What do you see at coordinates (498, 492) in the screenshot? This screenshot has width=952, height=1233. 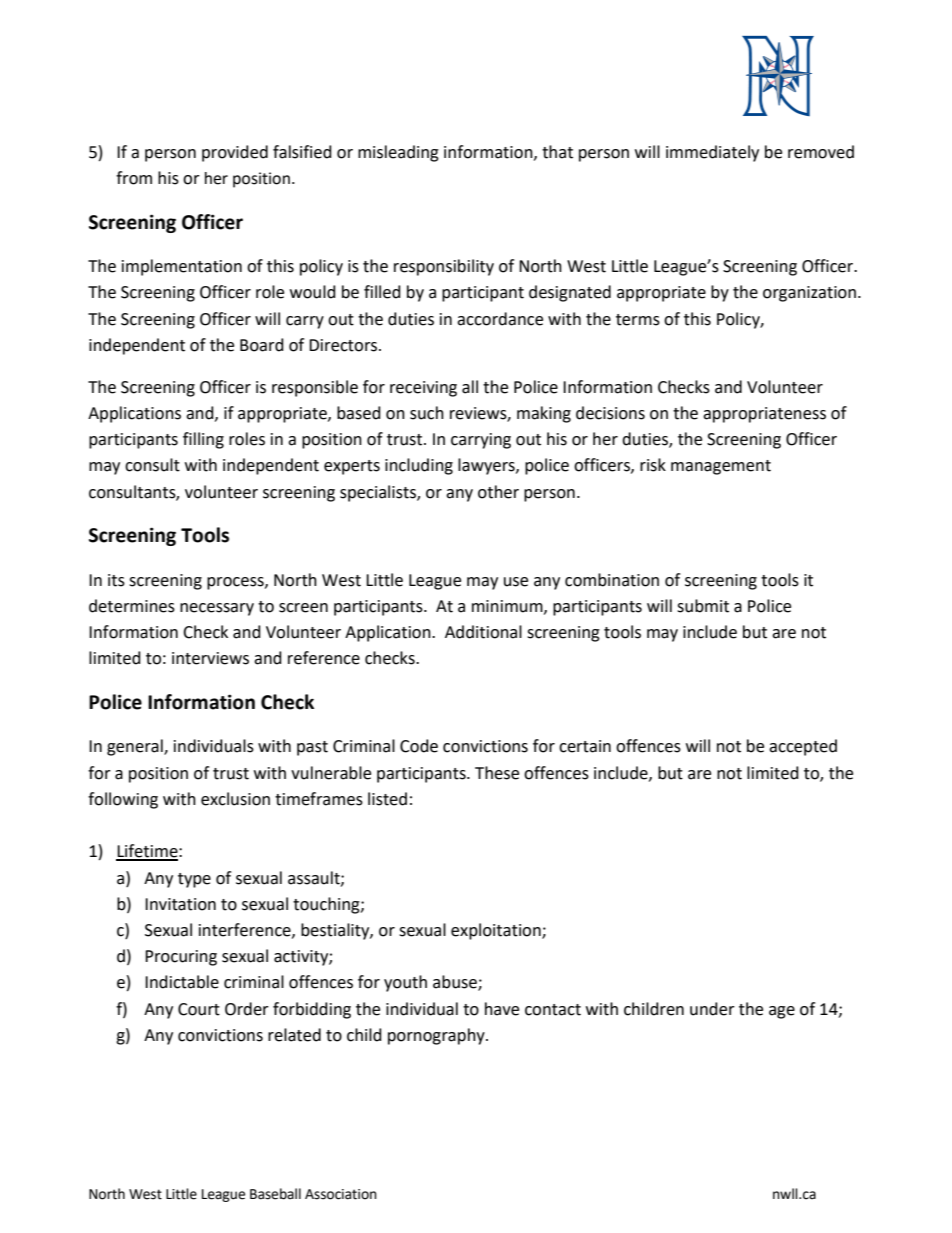 I see `other` at bounding box center [498, 492].
